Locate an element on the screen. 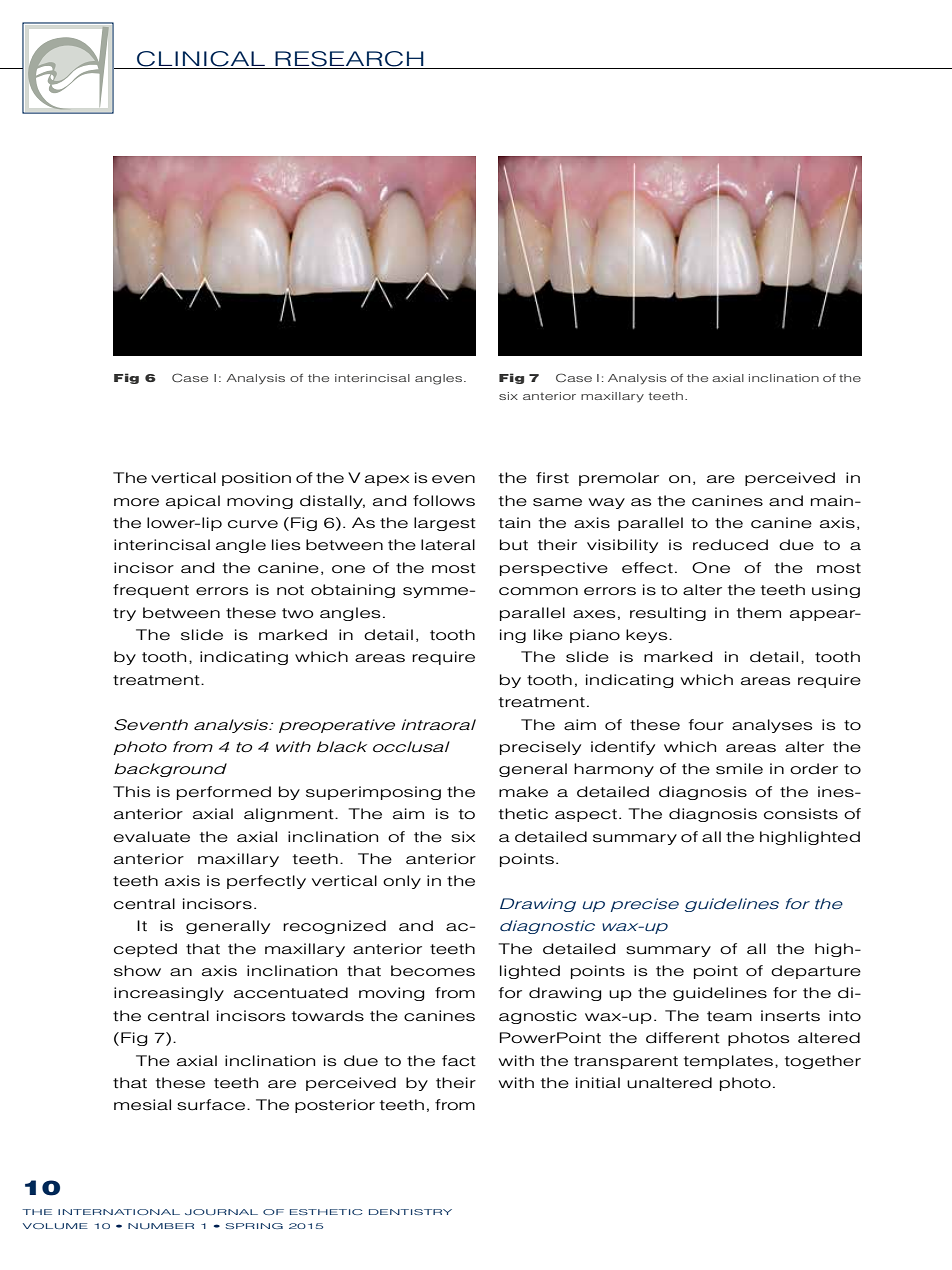 This screenshot has width=952, height=1270. templates is located at coordinates (730, 1062).
